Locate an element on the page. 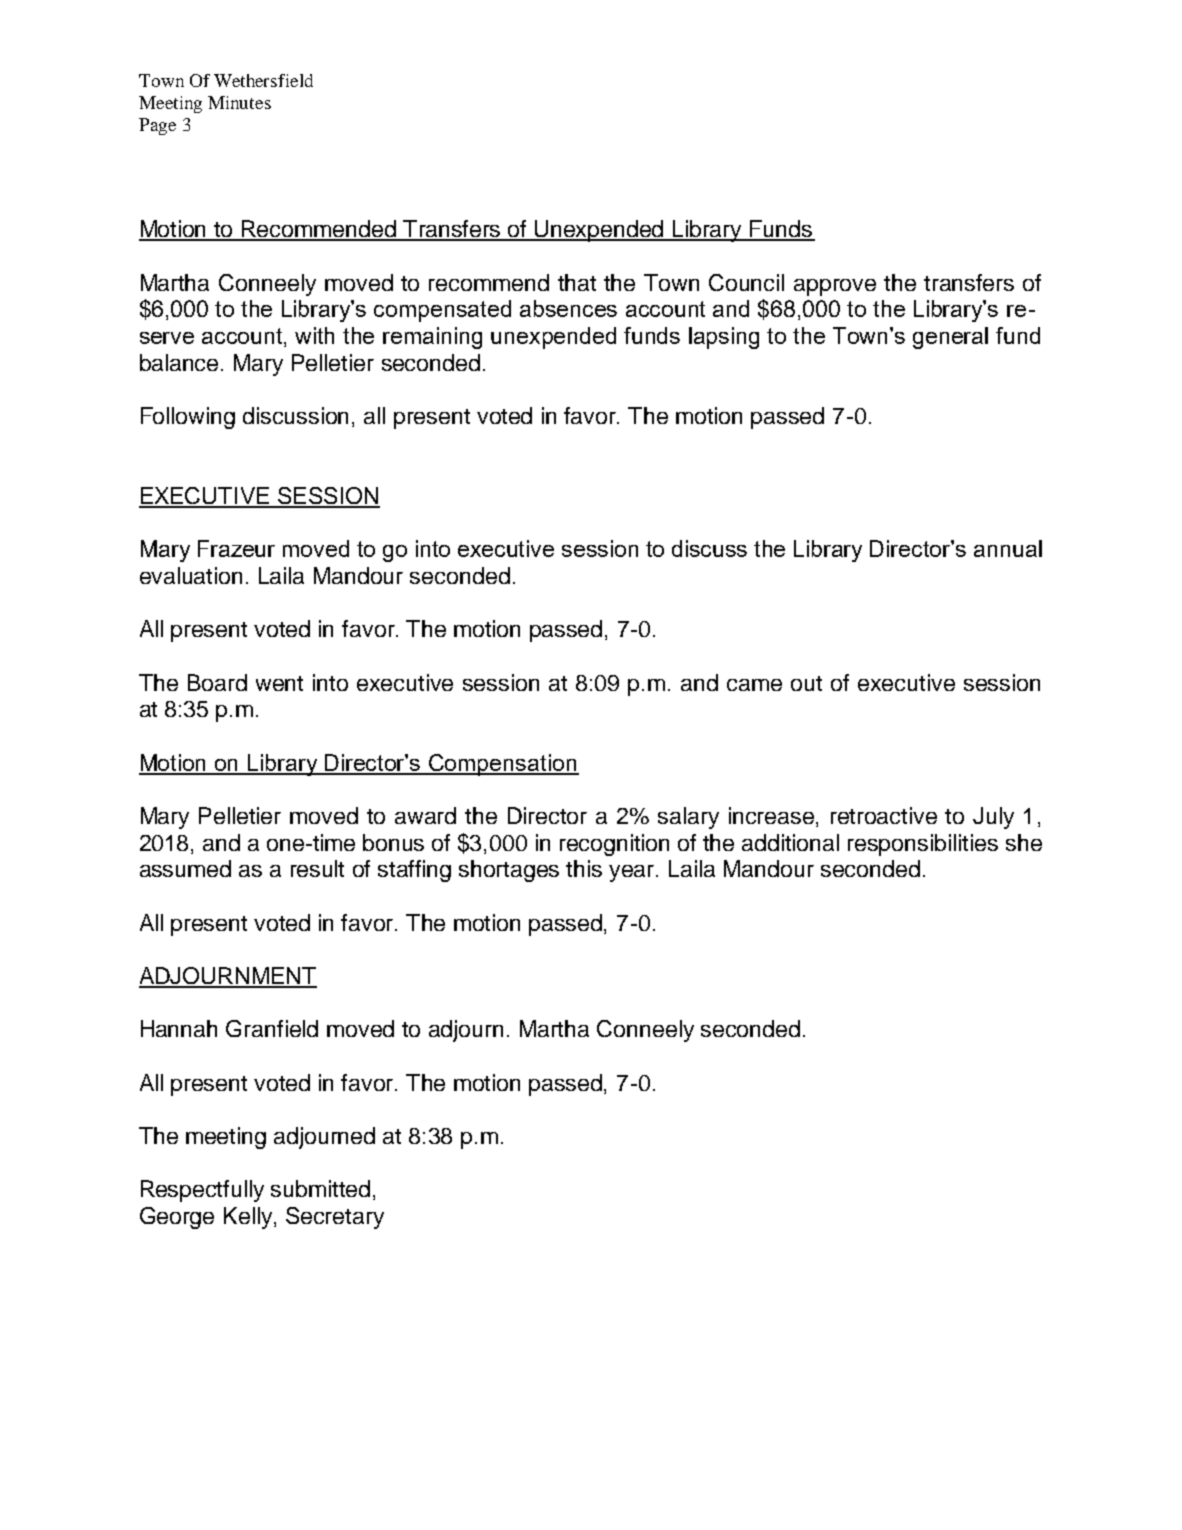  Secretary is located at coordinates (335, 1218).
